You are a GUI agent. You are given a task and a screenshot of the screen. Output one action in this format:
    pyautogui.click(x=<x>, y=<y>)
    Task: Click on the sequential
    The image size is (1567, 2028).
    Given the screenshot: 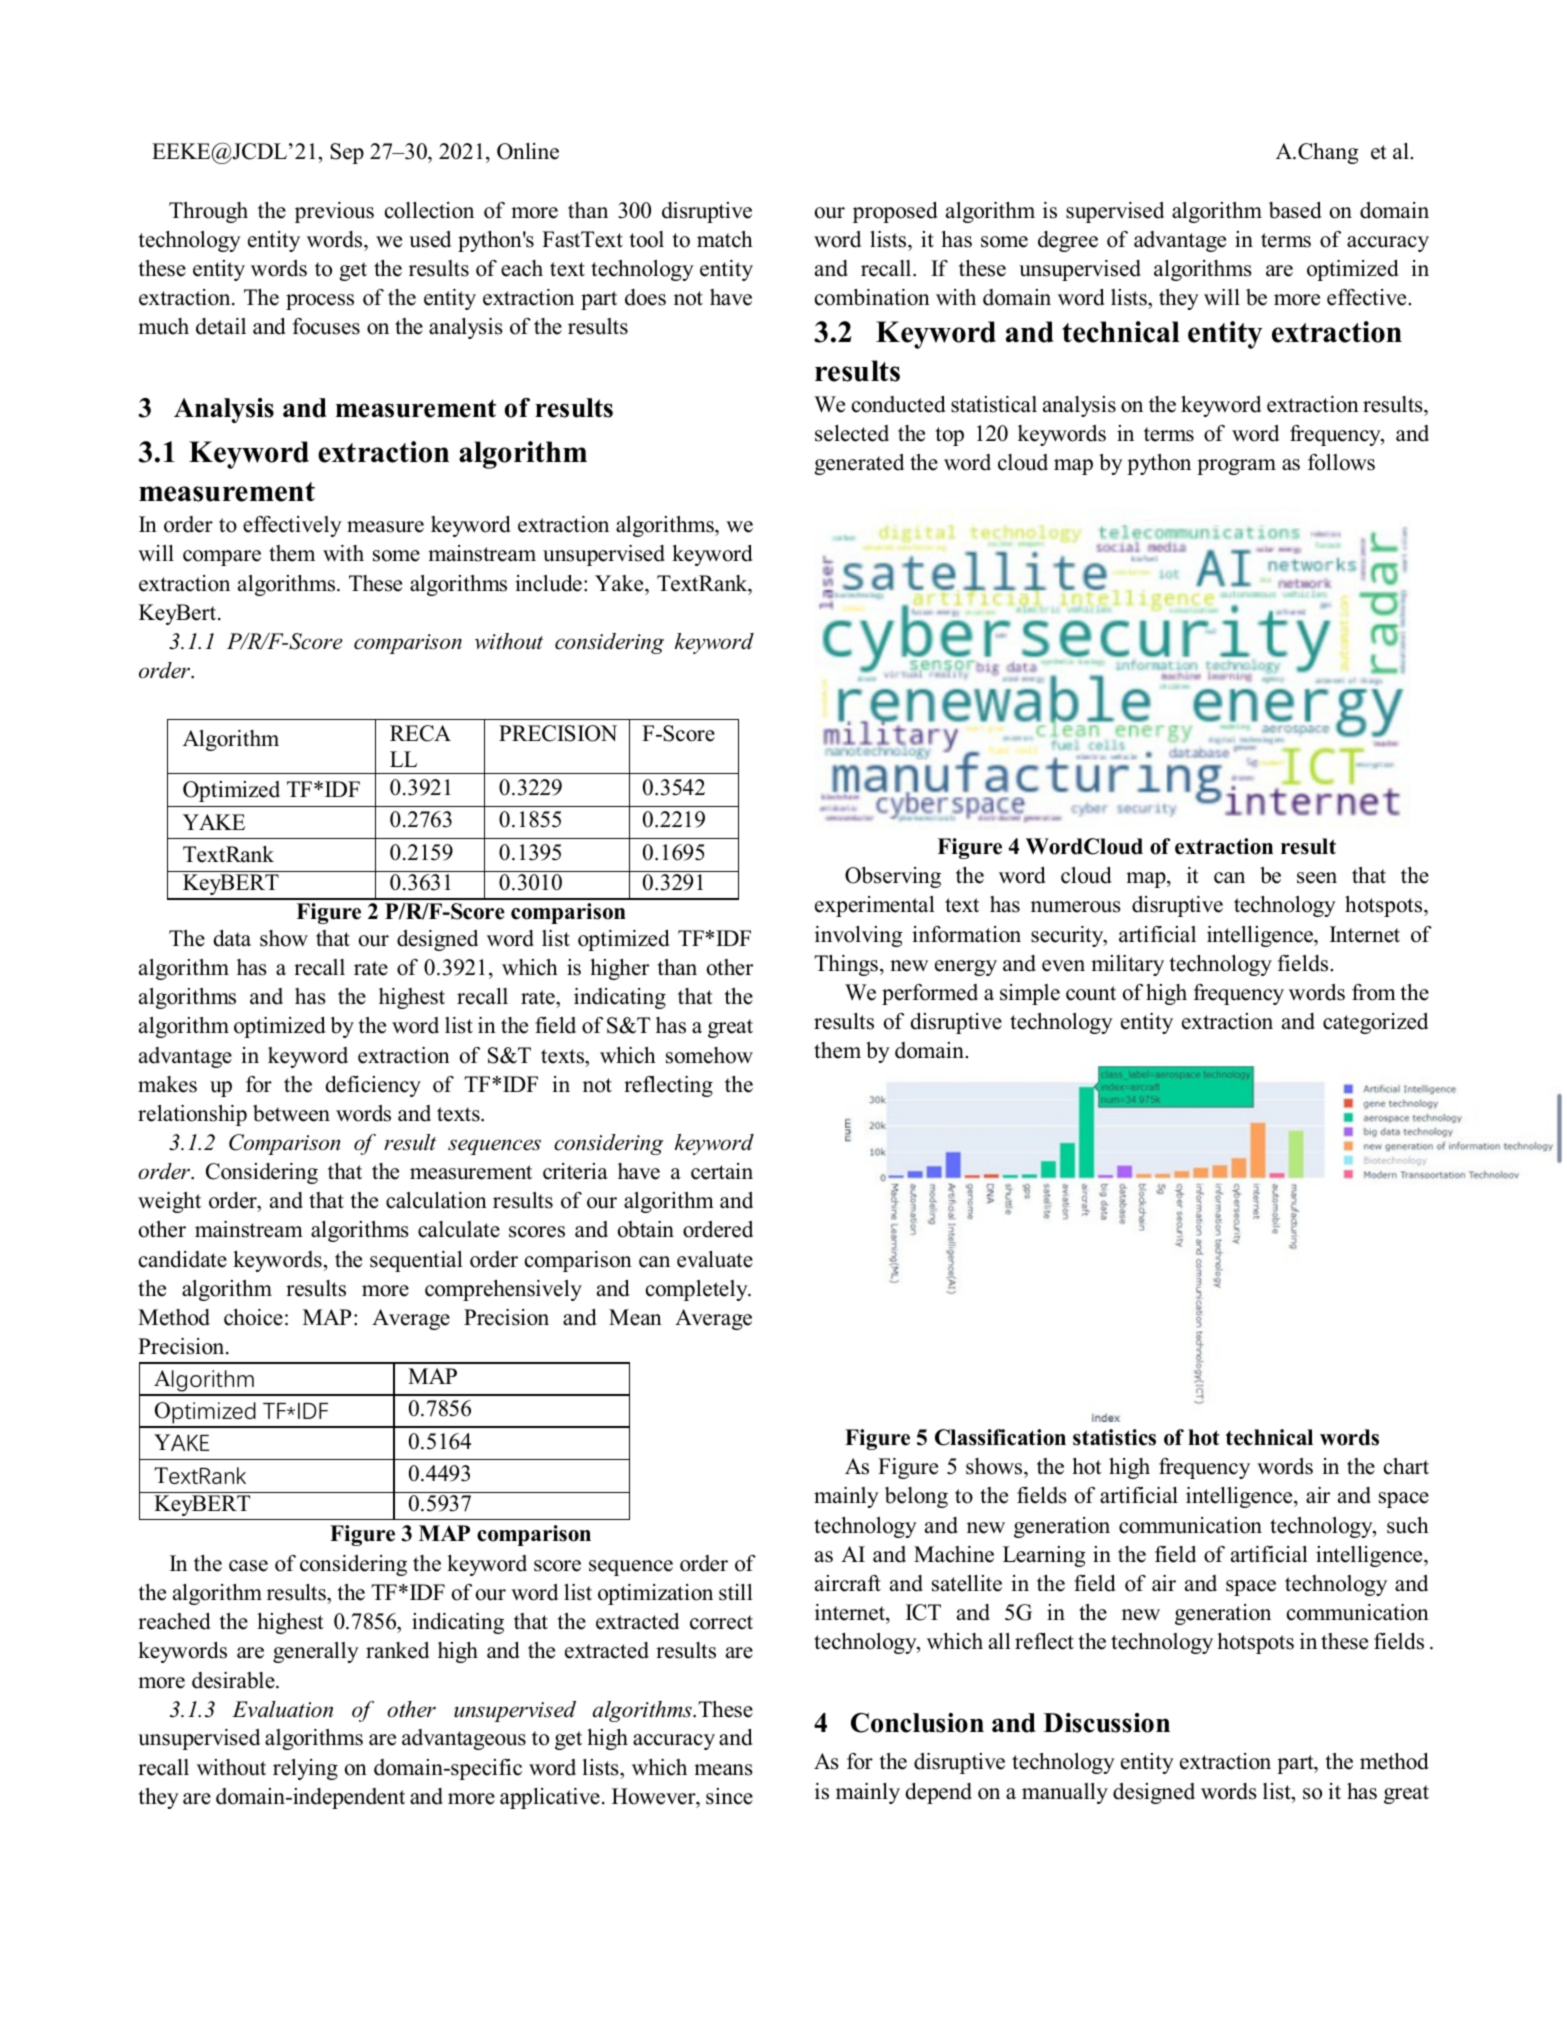 What is the action you would take?
    pyautogui.click(x=416, y=1261)
